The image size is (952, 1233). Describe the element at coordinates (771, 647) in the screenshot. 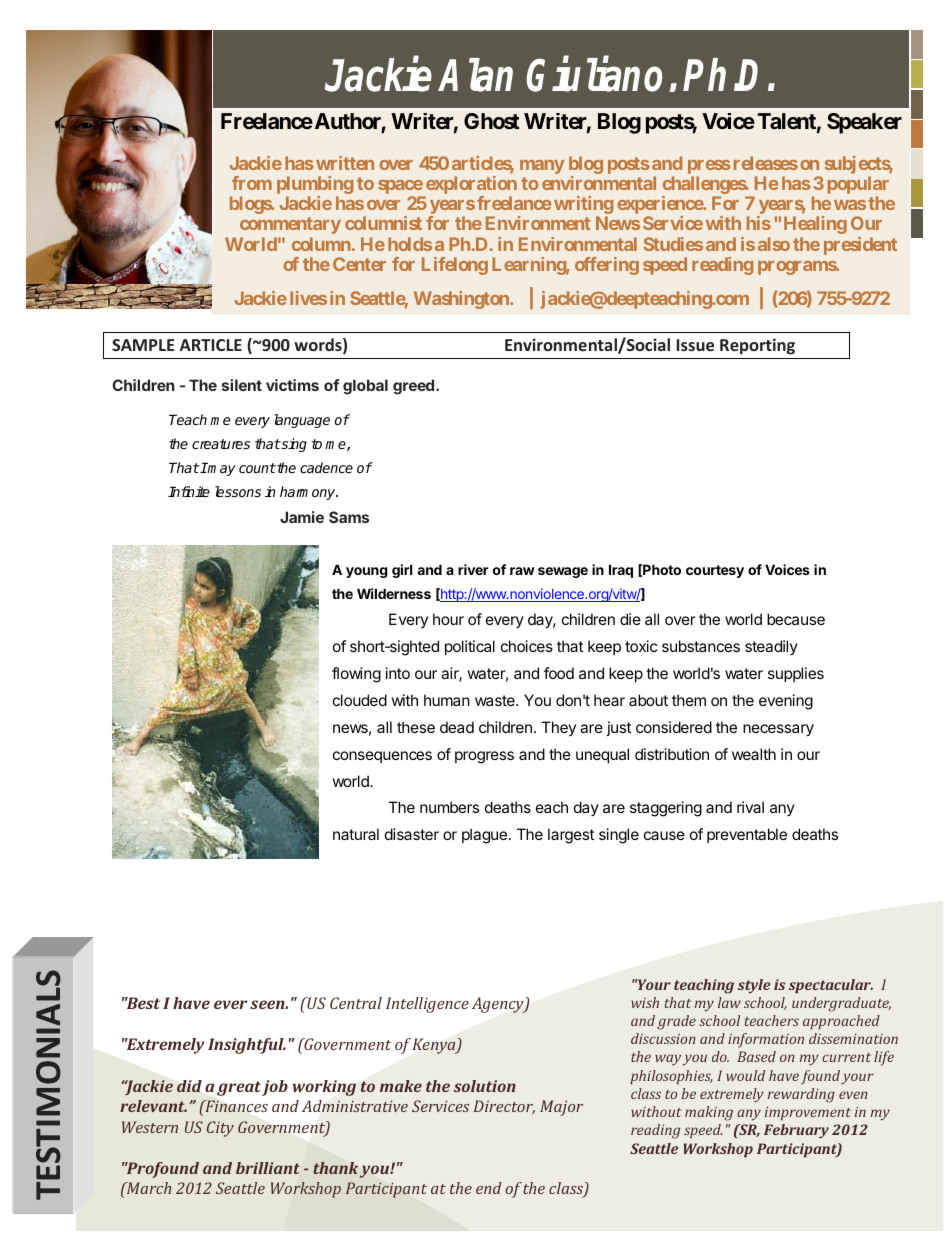

I see `steadily` at that location.
